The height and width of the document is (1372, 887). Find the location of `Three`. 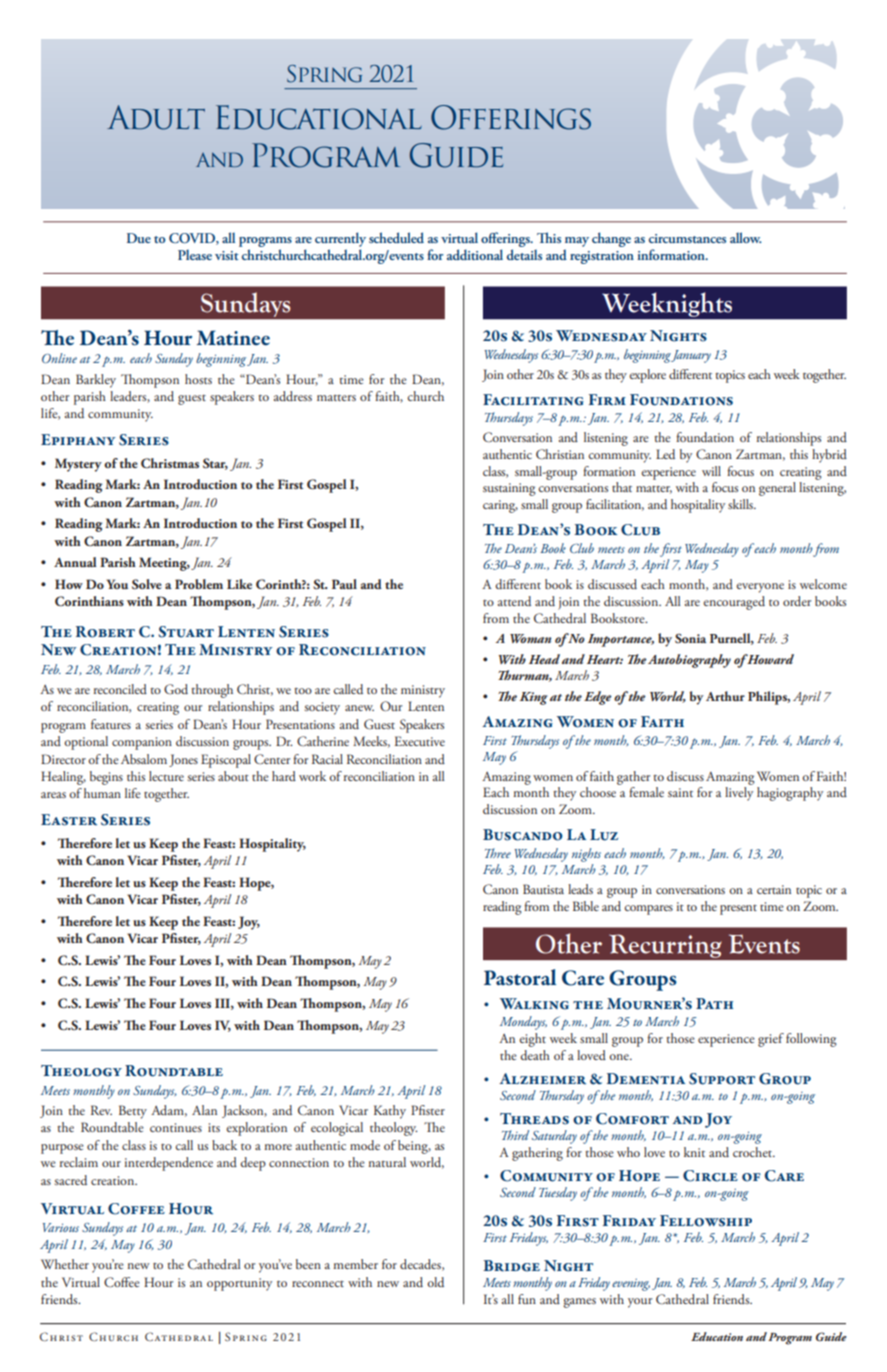

Three is located at coordinates (498, 853).
